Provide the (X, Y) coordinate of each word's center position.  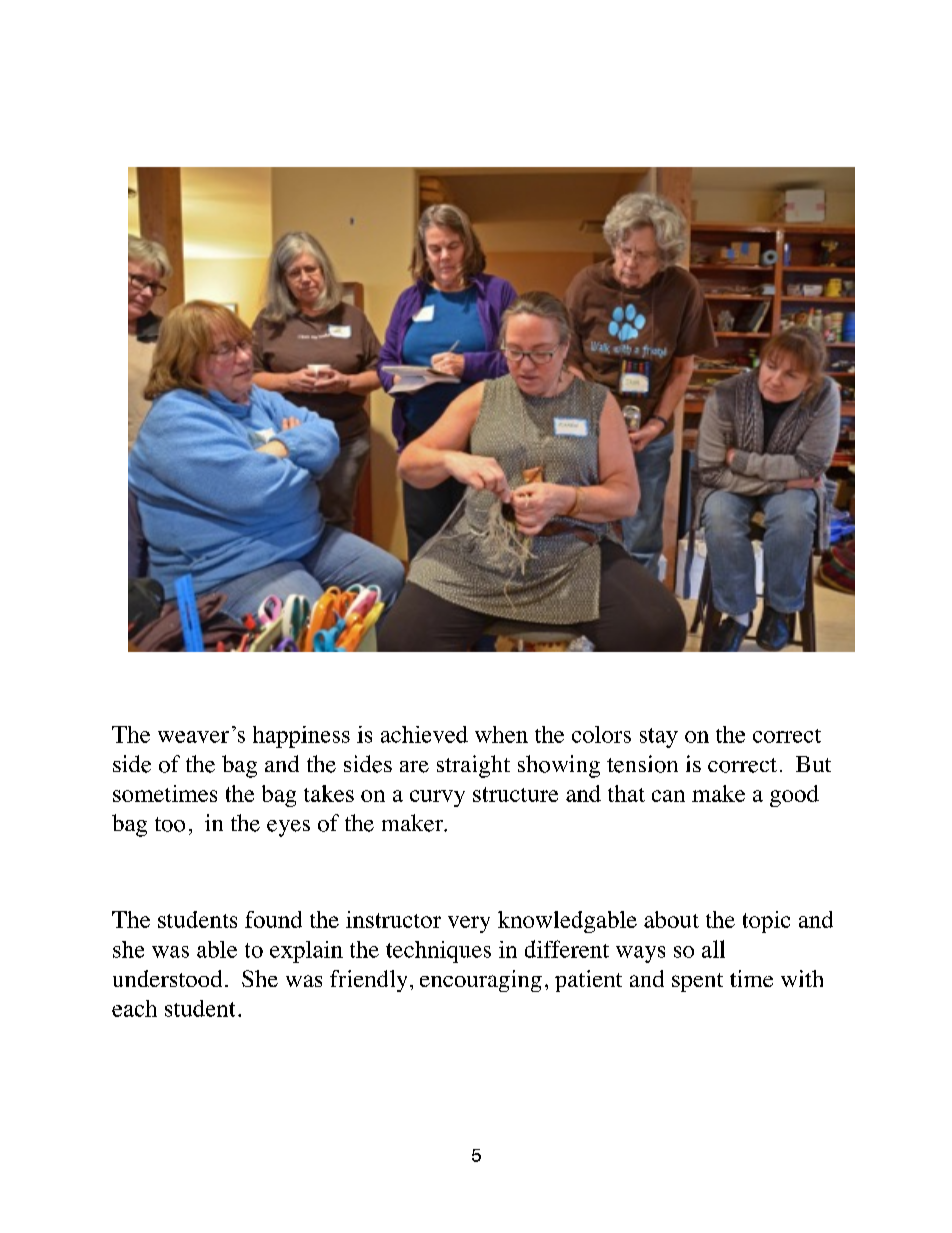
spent (697, 982)
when (501, 734)
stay (659, 738)
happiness (301, 737)
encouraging (481, 981)
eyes (288, 828)
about (671, 919)
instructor (393, 919)
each (134, 1008)
